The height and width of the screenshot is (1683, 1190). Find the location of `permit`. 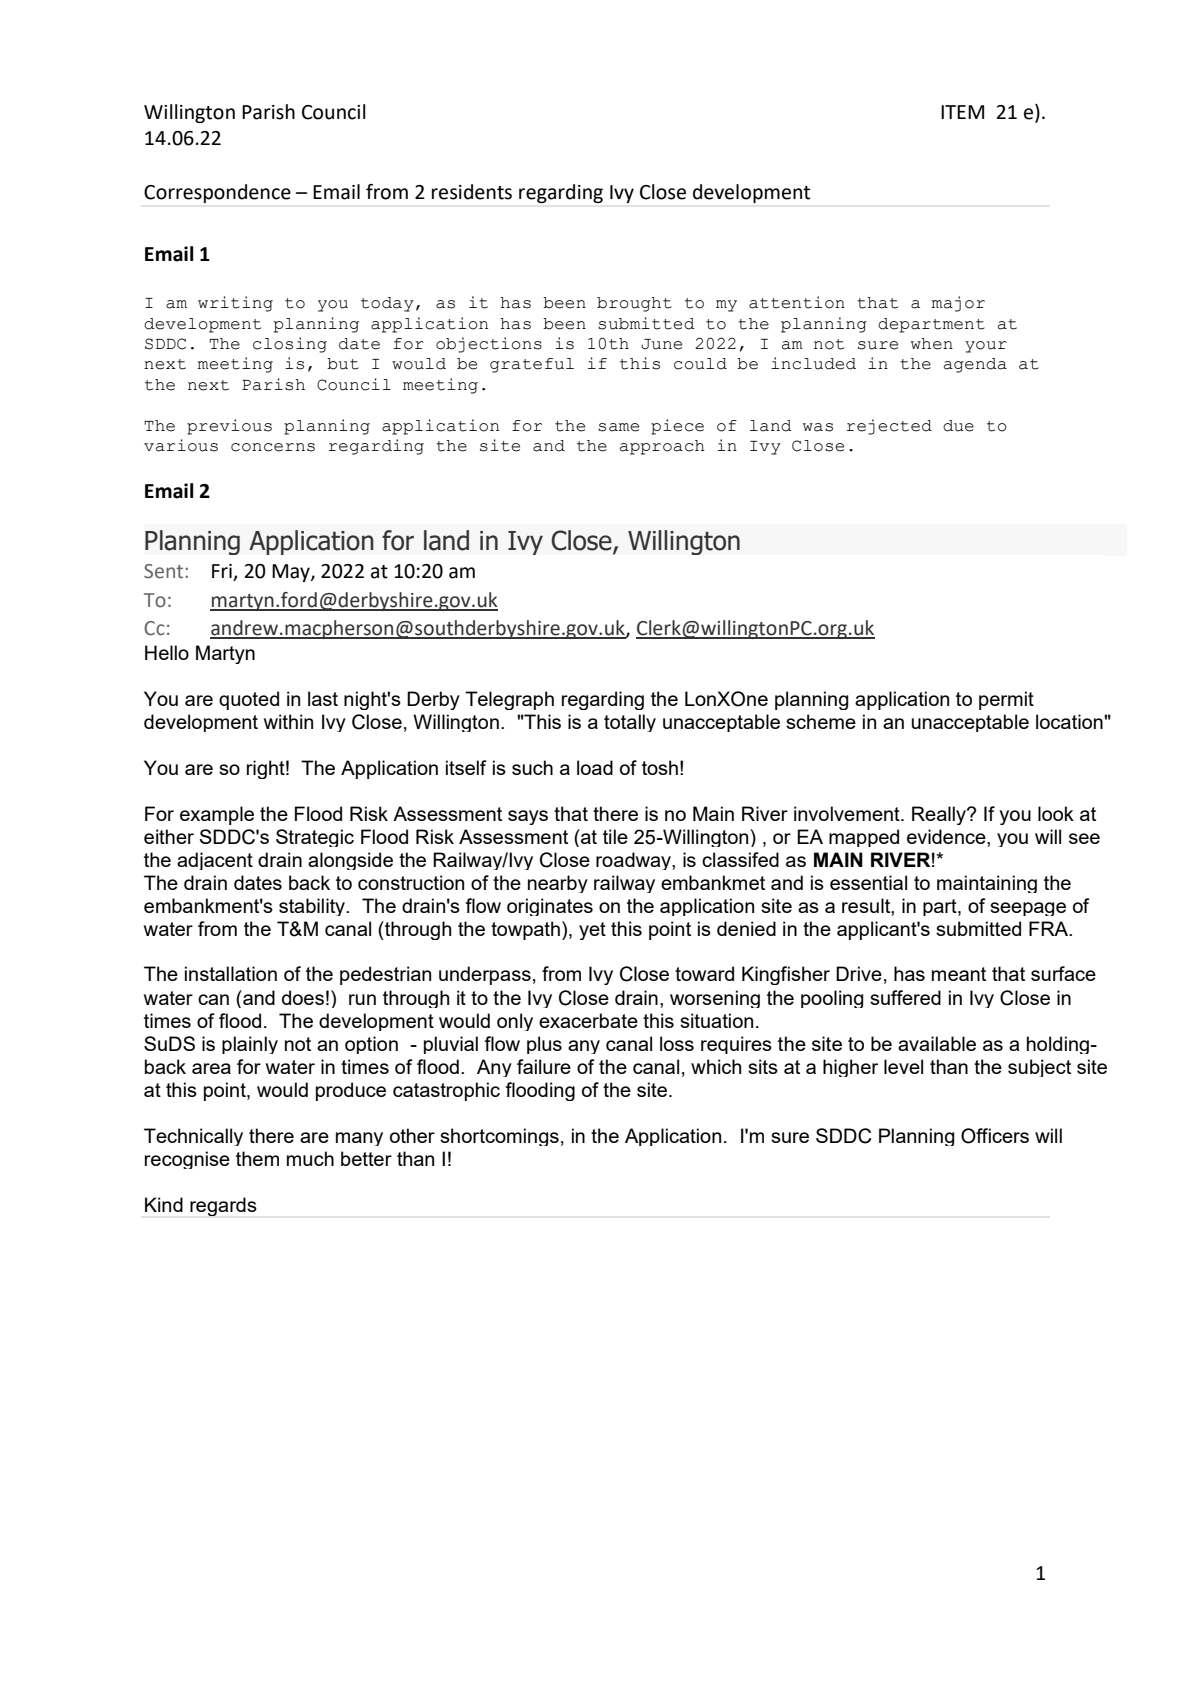

permit is located at coordinates (1006, 700).
